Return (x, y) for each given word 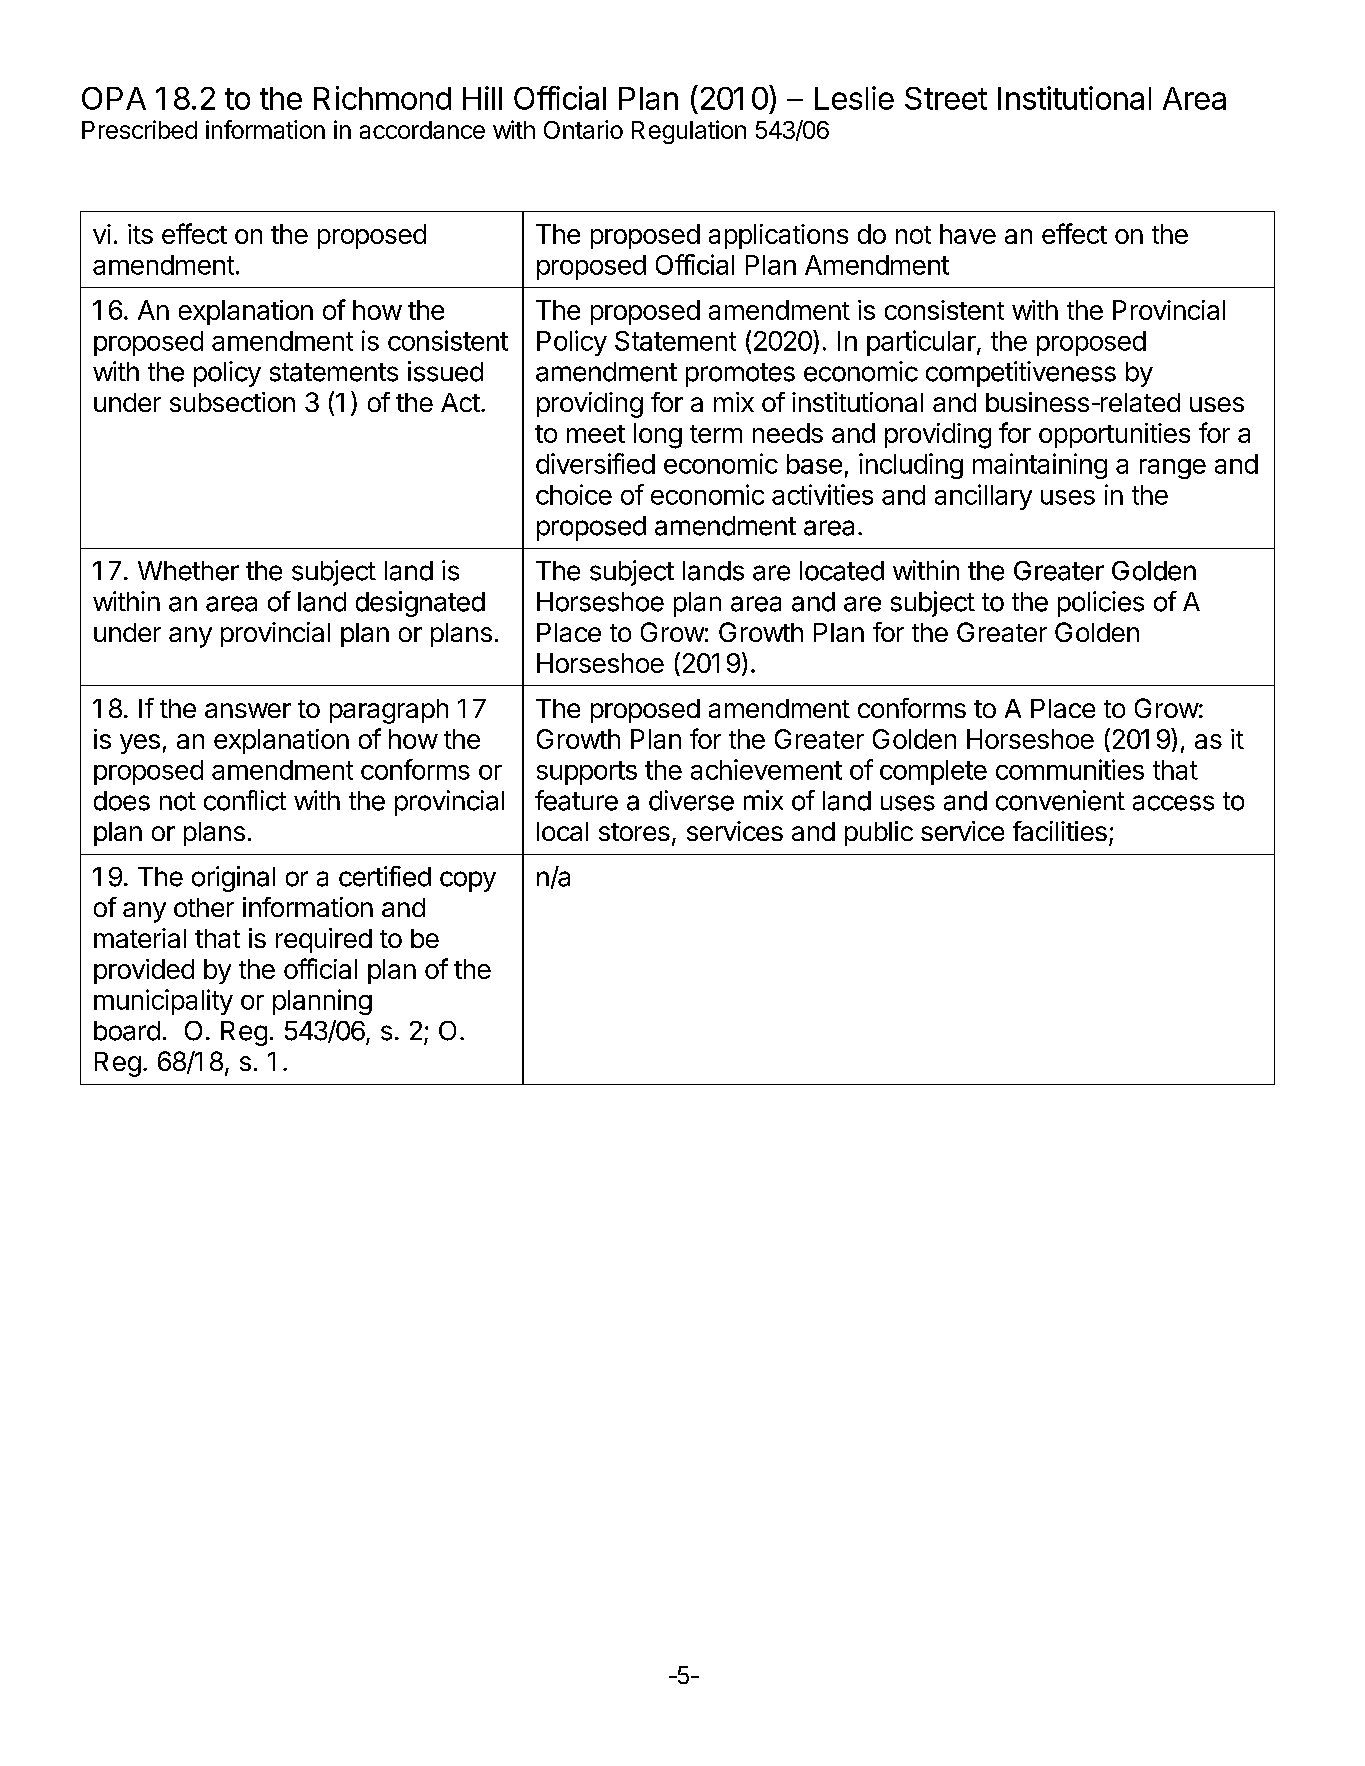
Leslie (854, 98)
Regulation (689, 132)
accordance (422, 130)
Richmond (382, 98)
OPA (114, 98)
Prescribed (139, 129)
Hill (482, 98)
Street (946, 98)
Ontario (583, 129)
